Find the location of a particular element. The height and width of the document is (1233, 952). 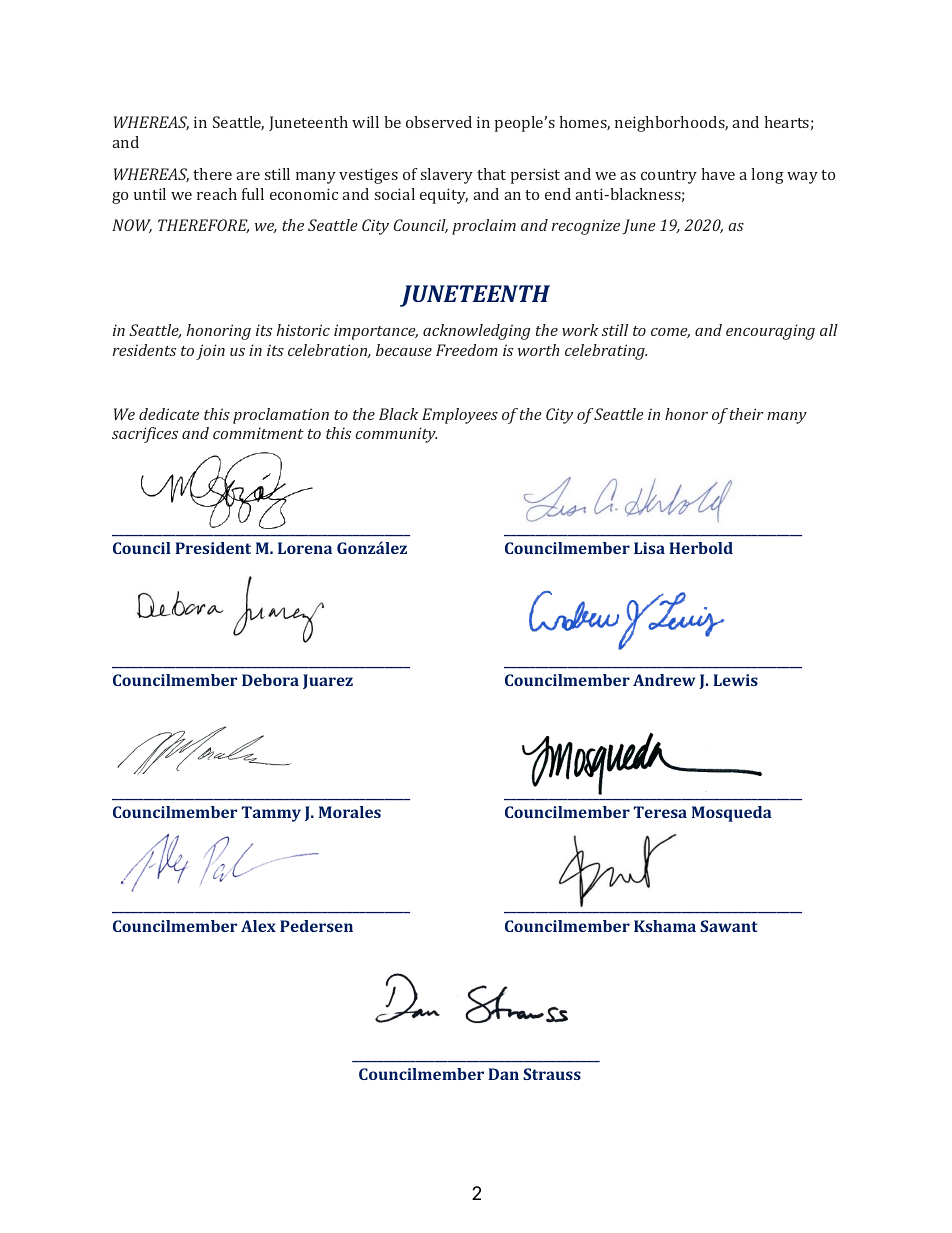

Alex is located at coordinates (258, 926).
